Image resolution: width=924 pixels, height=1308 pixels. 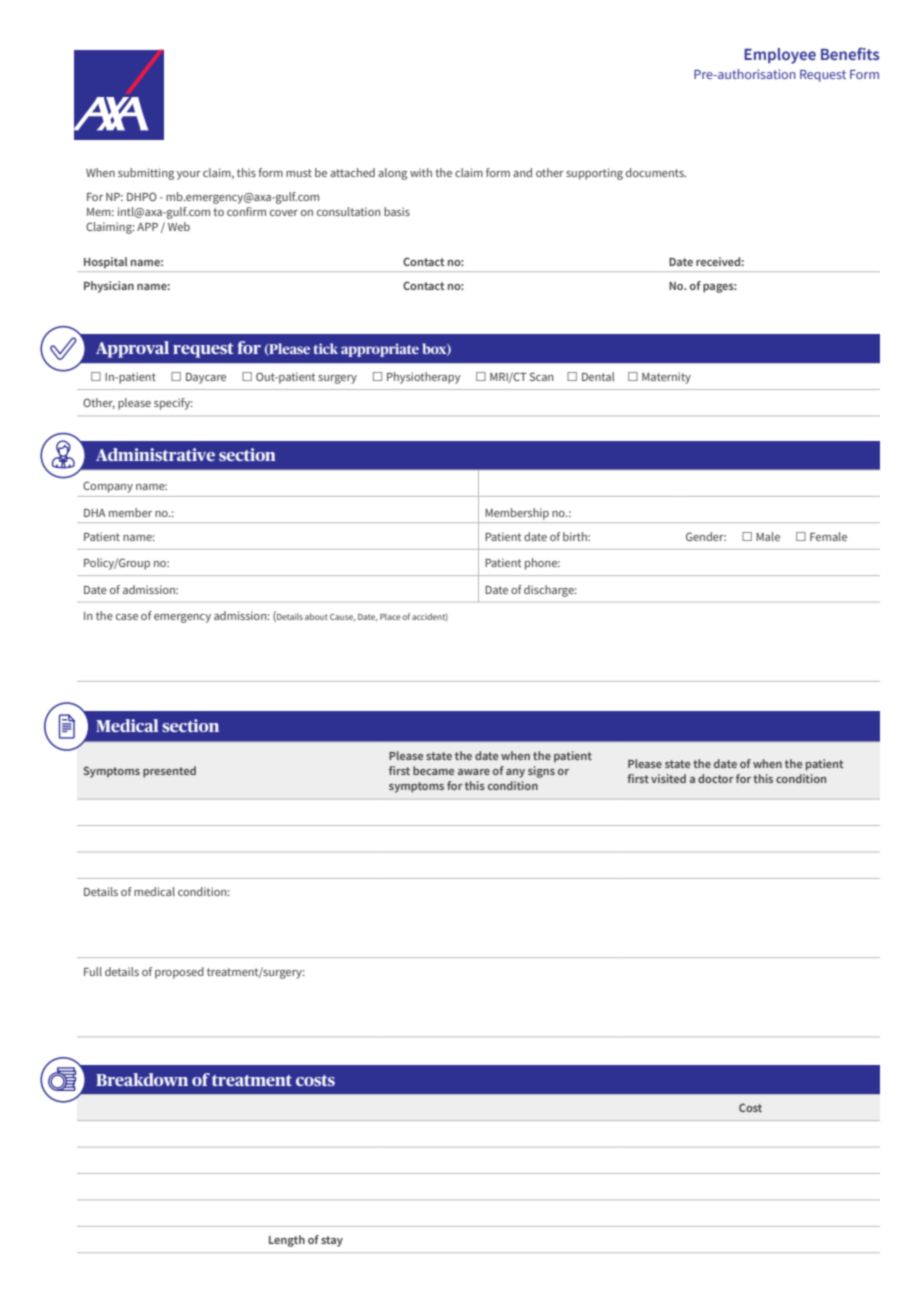 I want to click on DHA, so click(x=95, y=513).
